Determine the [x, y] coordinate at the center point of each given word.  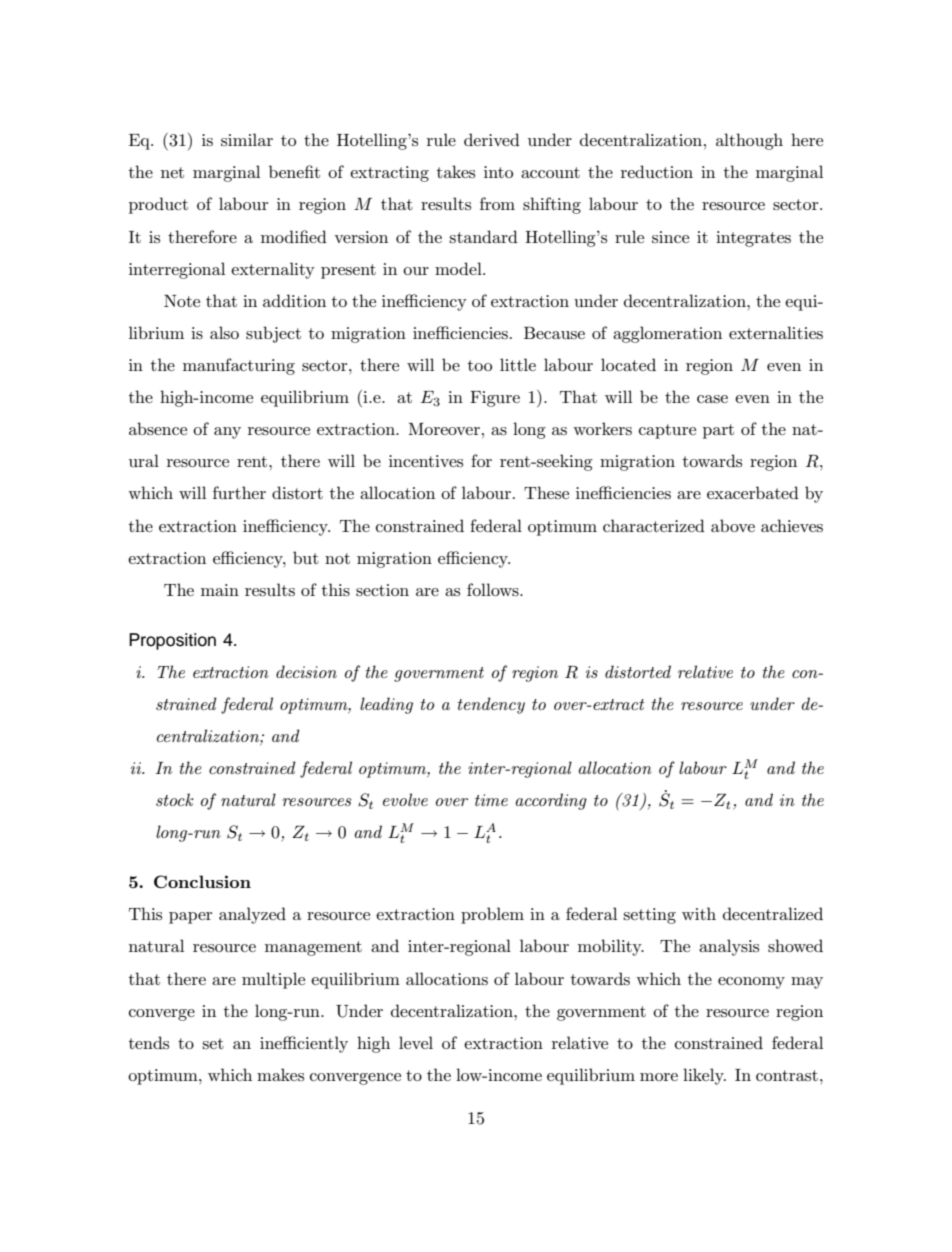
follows [494, 589]
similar [247, 139]
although [749, 141]
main [220, 590]
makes [280, 1074]
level [416, 1042]
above [733, 525]
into [498, 172]
